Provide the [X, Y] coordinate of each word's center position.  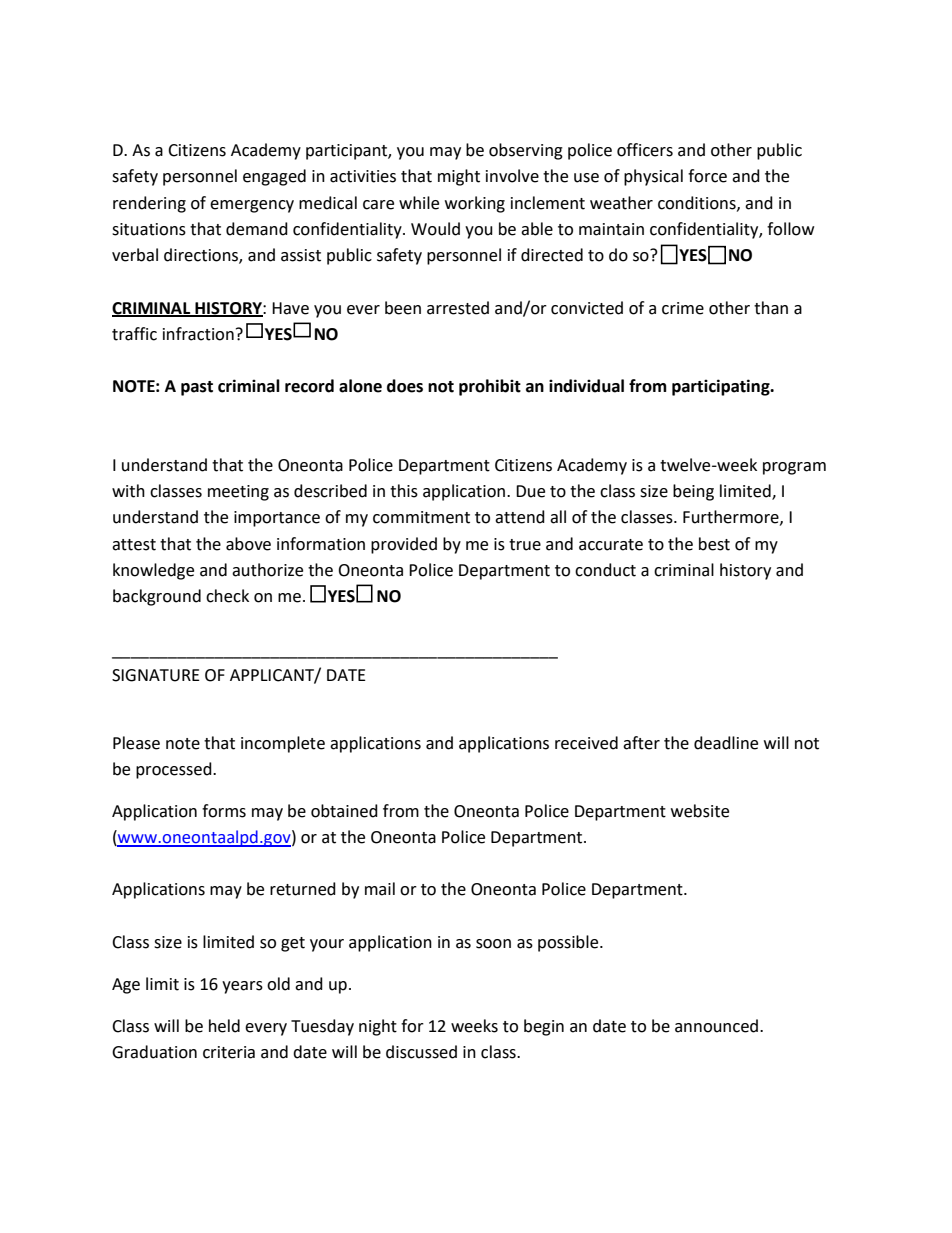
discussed [421, 1052]
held [224, 1026]
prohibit [490, 387]
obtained [344, 811]
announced [716, 1026]
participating [722, 387]
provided [404, 545]
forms [224, 811]
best [714, 544]
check [227, 596]
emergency [252, 206]
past [197, 388]
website [700, 811]
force [707, 176]
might [459, 177]
